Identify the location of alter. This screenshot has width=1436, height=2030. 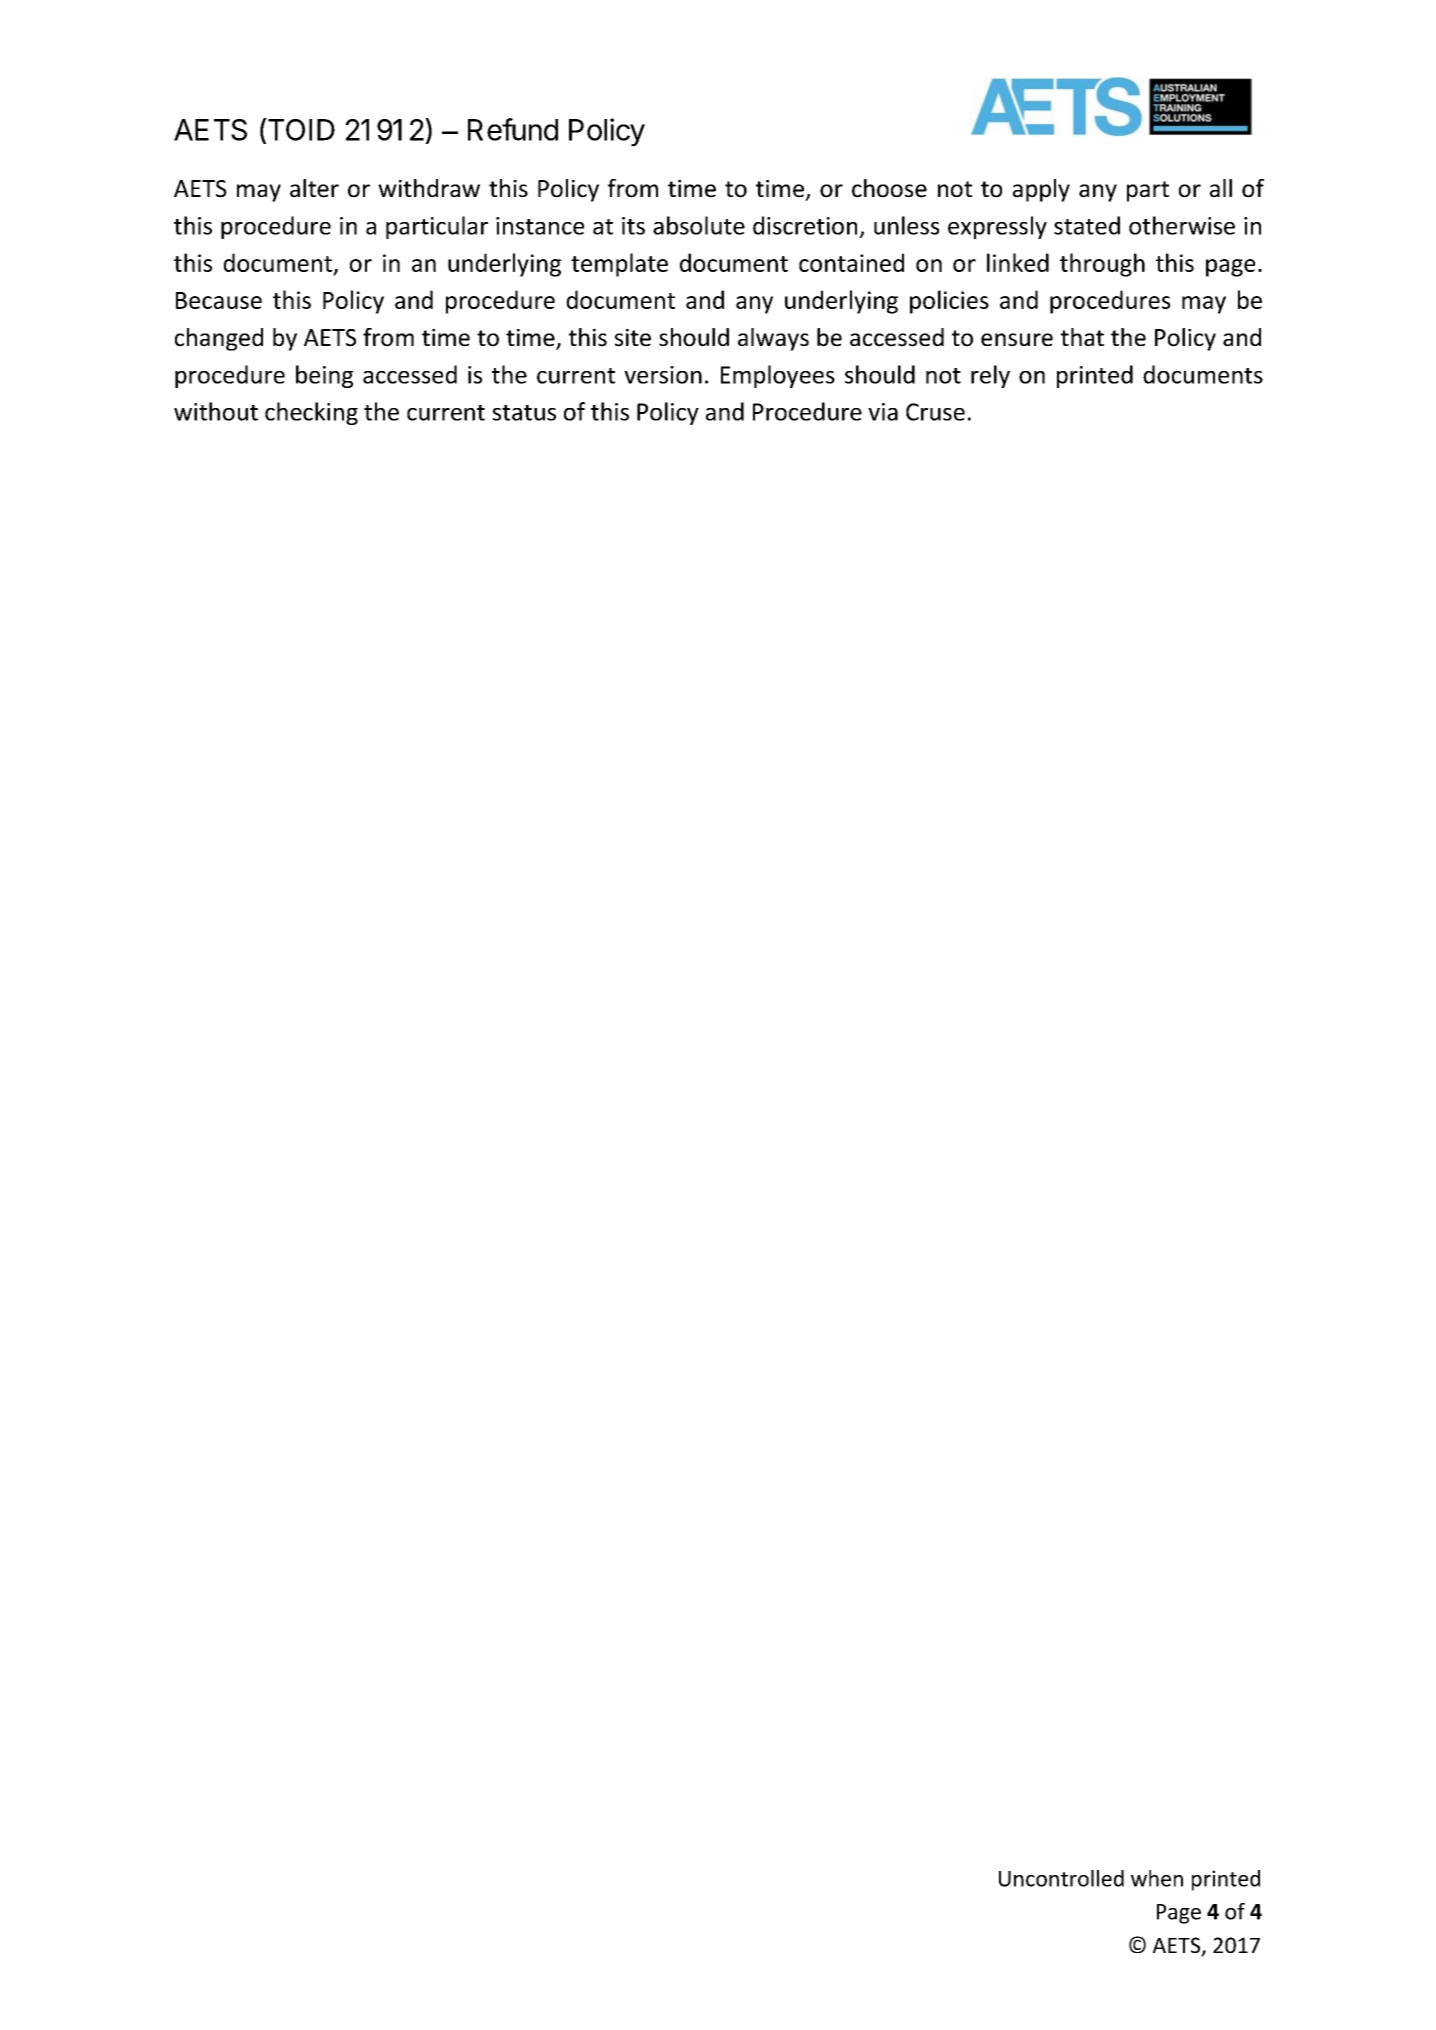
(314, 188).
